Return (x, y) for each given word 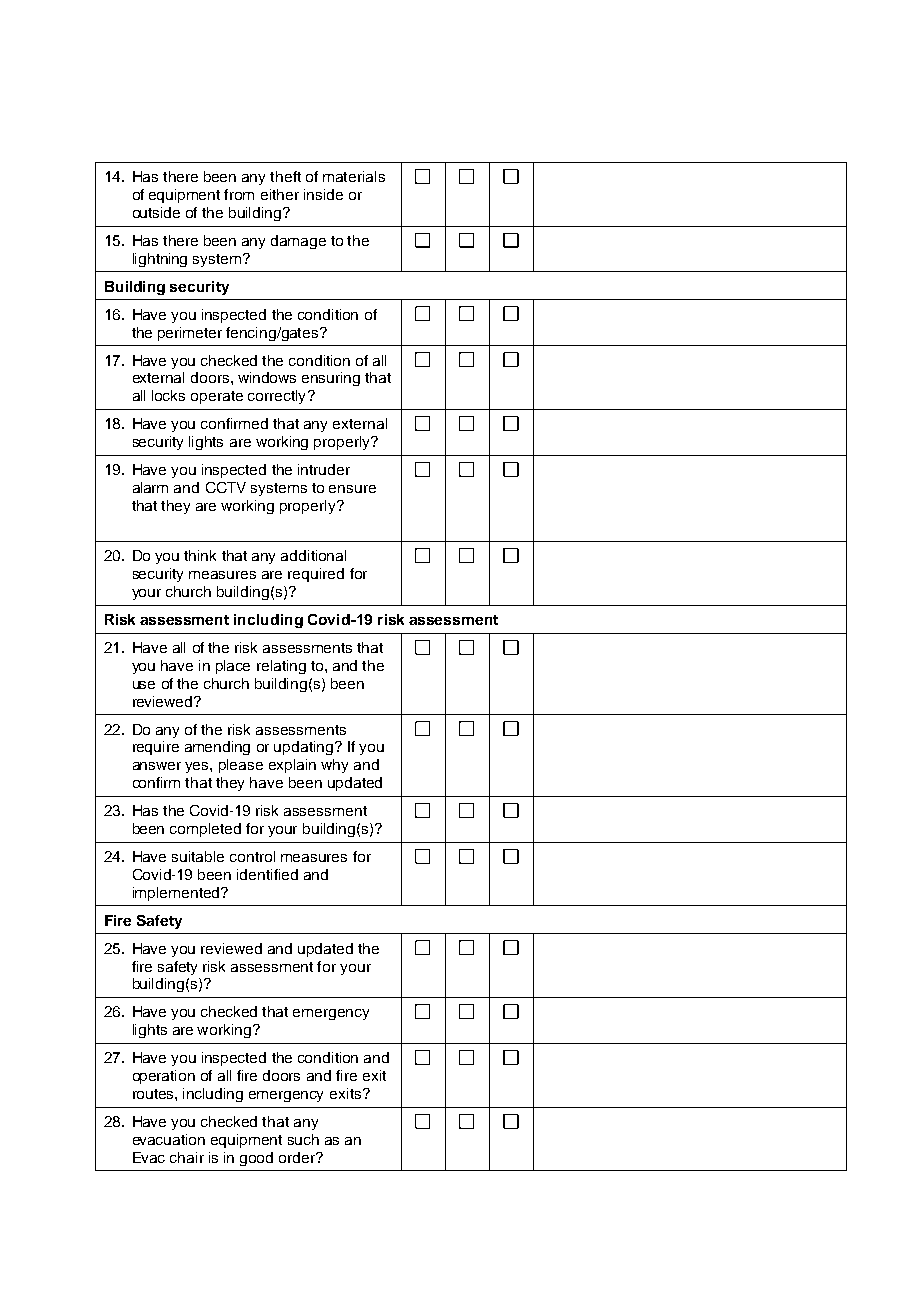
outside (156, 212)
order (298, 1157)
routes (154, 1094)
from (239, 194)
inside (323, 194)
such (303, 1139)
